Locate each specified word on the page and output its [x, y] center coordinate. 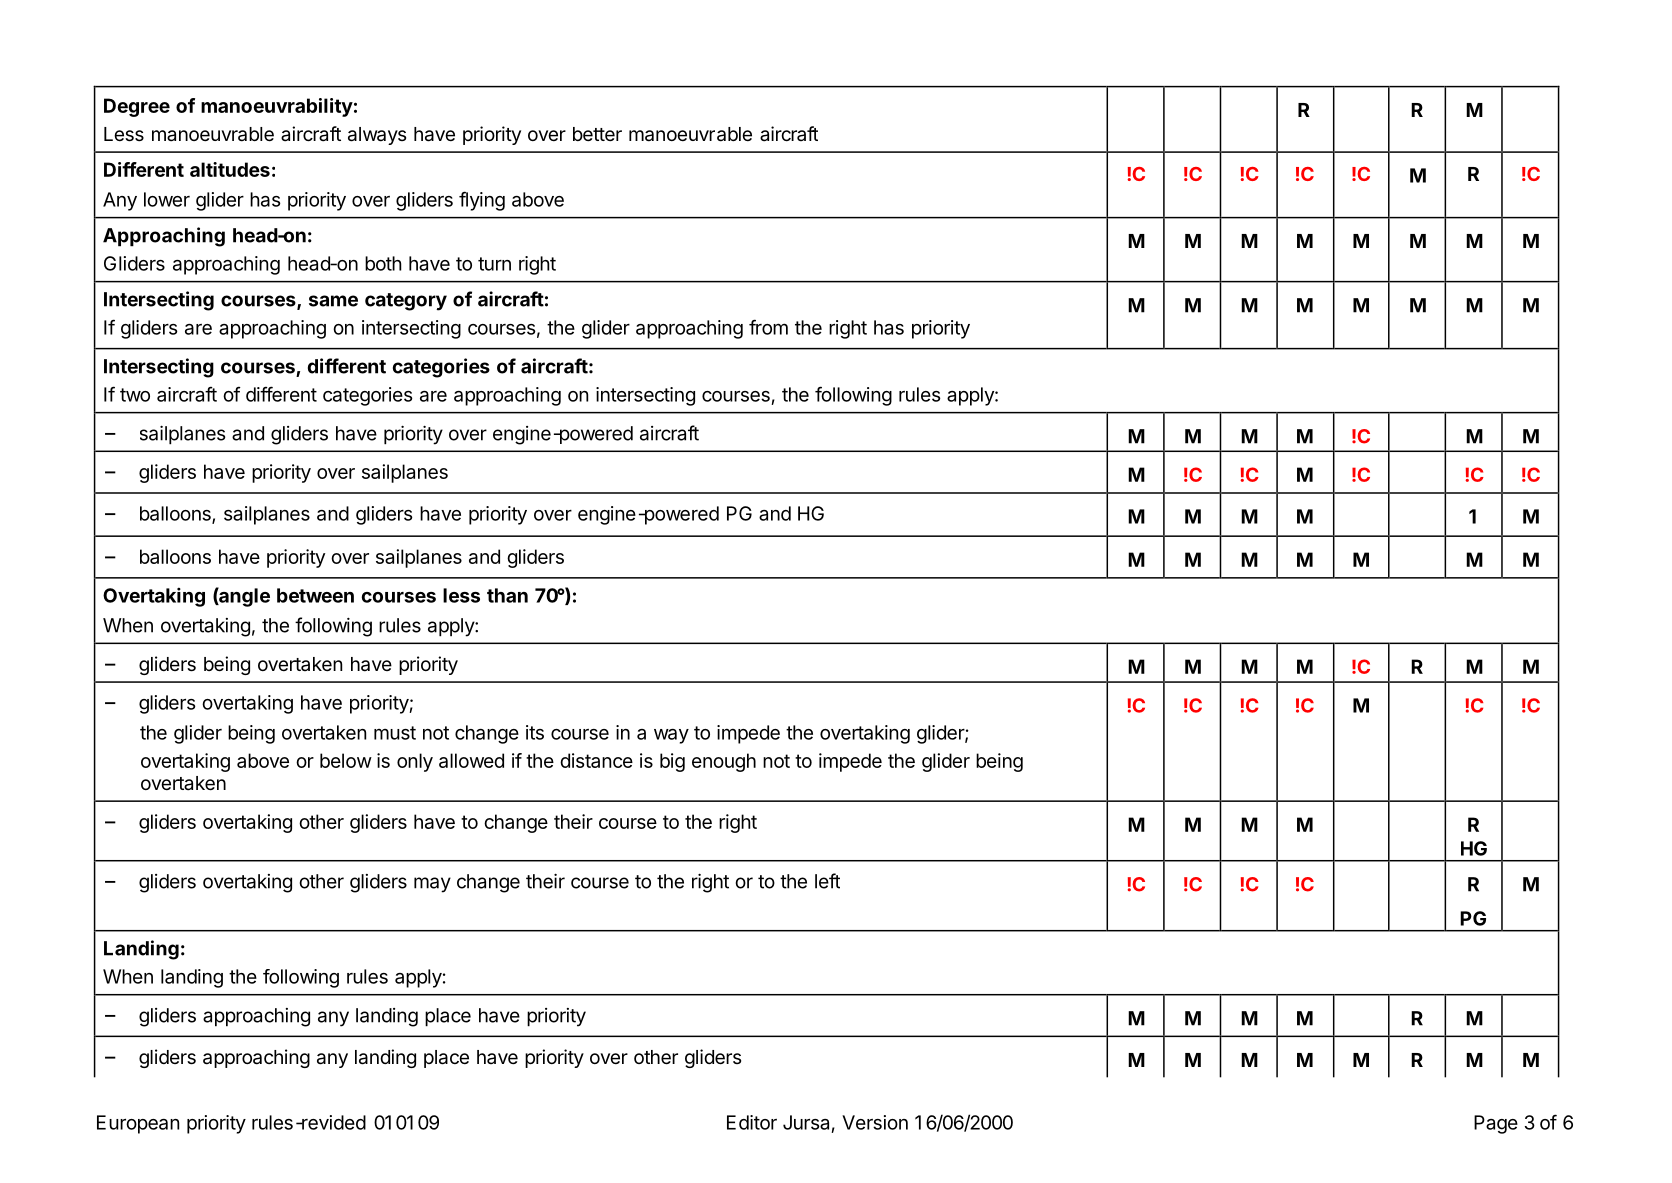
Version [875, 1122]
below [346, 760]
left [827, 881]
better [597, 134]
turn [494, 264]
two [135, 395]
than [507, 595]
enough [724, 762]
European [138, 1124]
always [377, 136]
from [768, 327]
